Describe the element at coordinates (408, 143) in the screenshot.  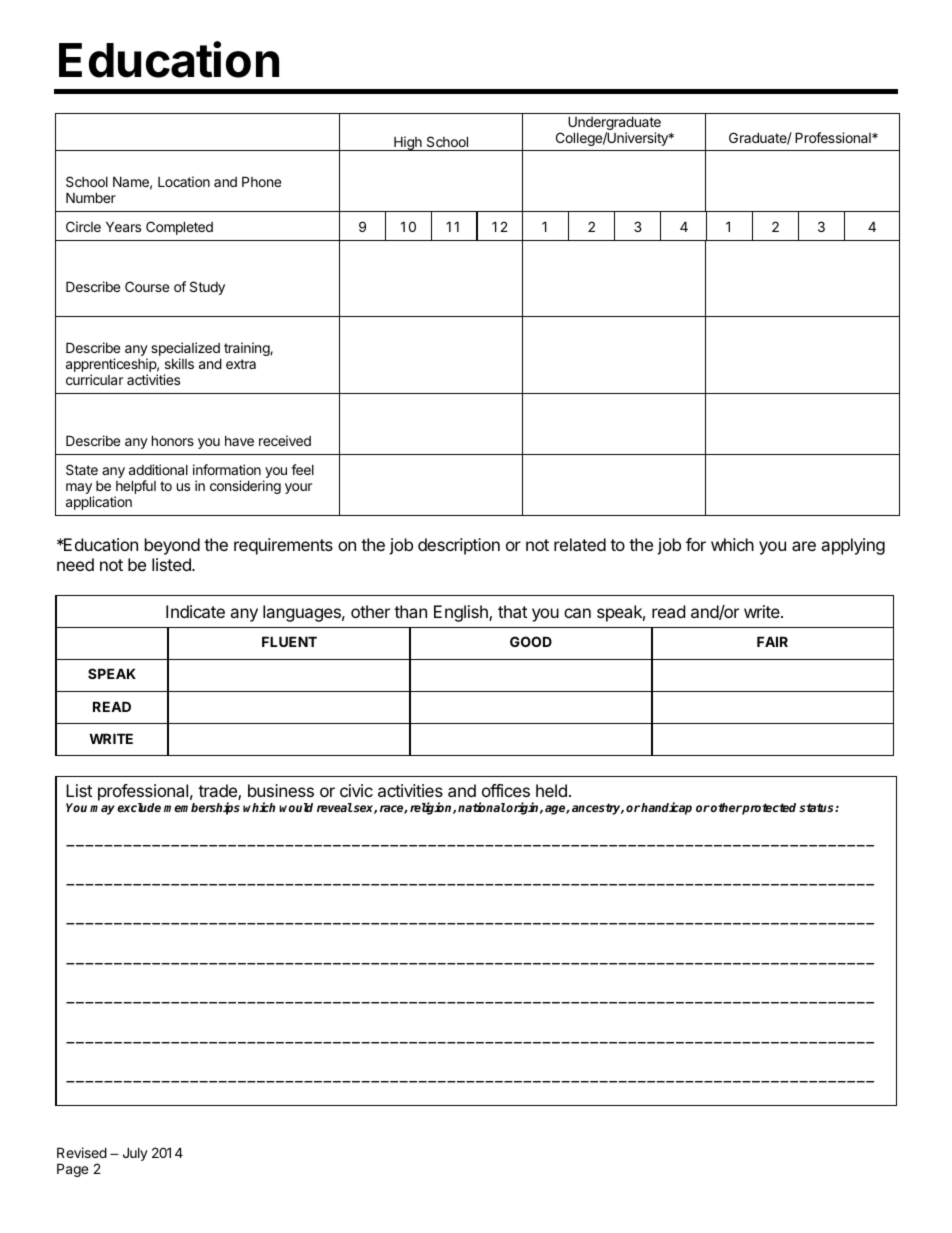
I see `High` at that location.
